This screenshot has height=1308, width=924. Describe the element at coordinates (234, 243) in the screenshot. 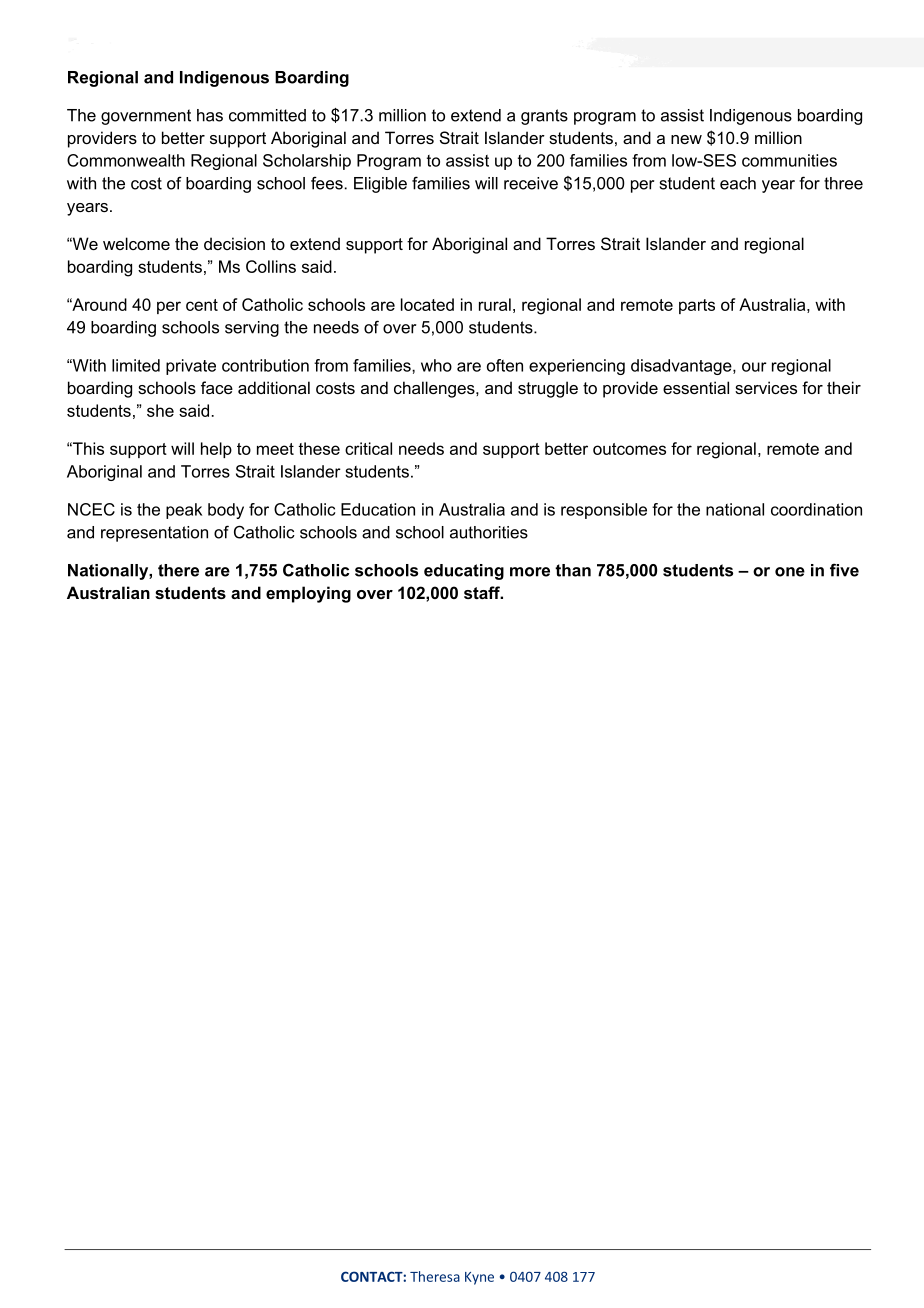

I see `decision` at that location.
